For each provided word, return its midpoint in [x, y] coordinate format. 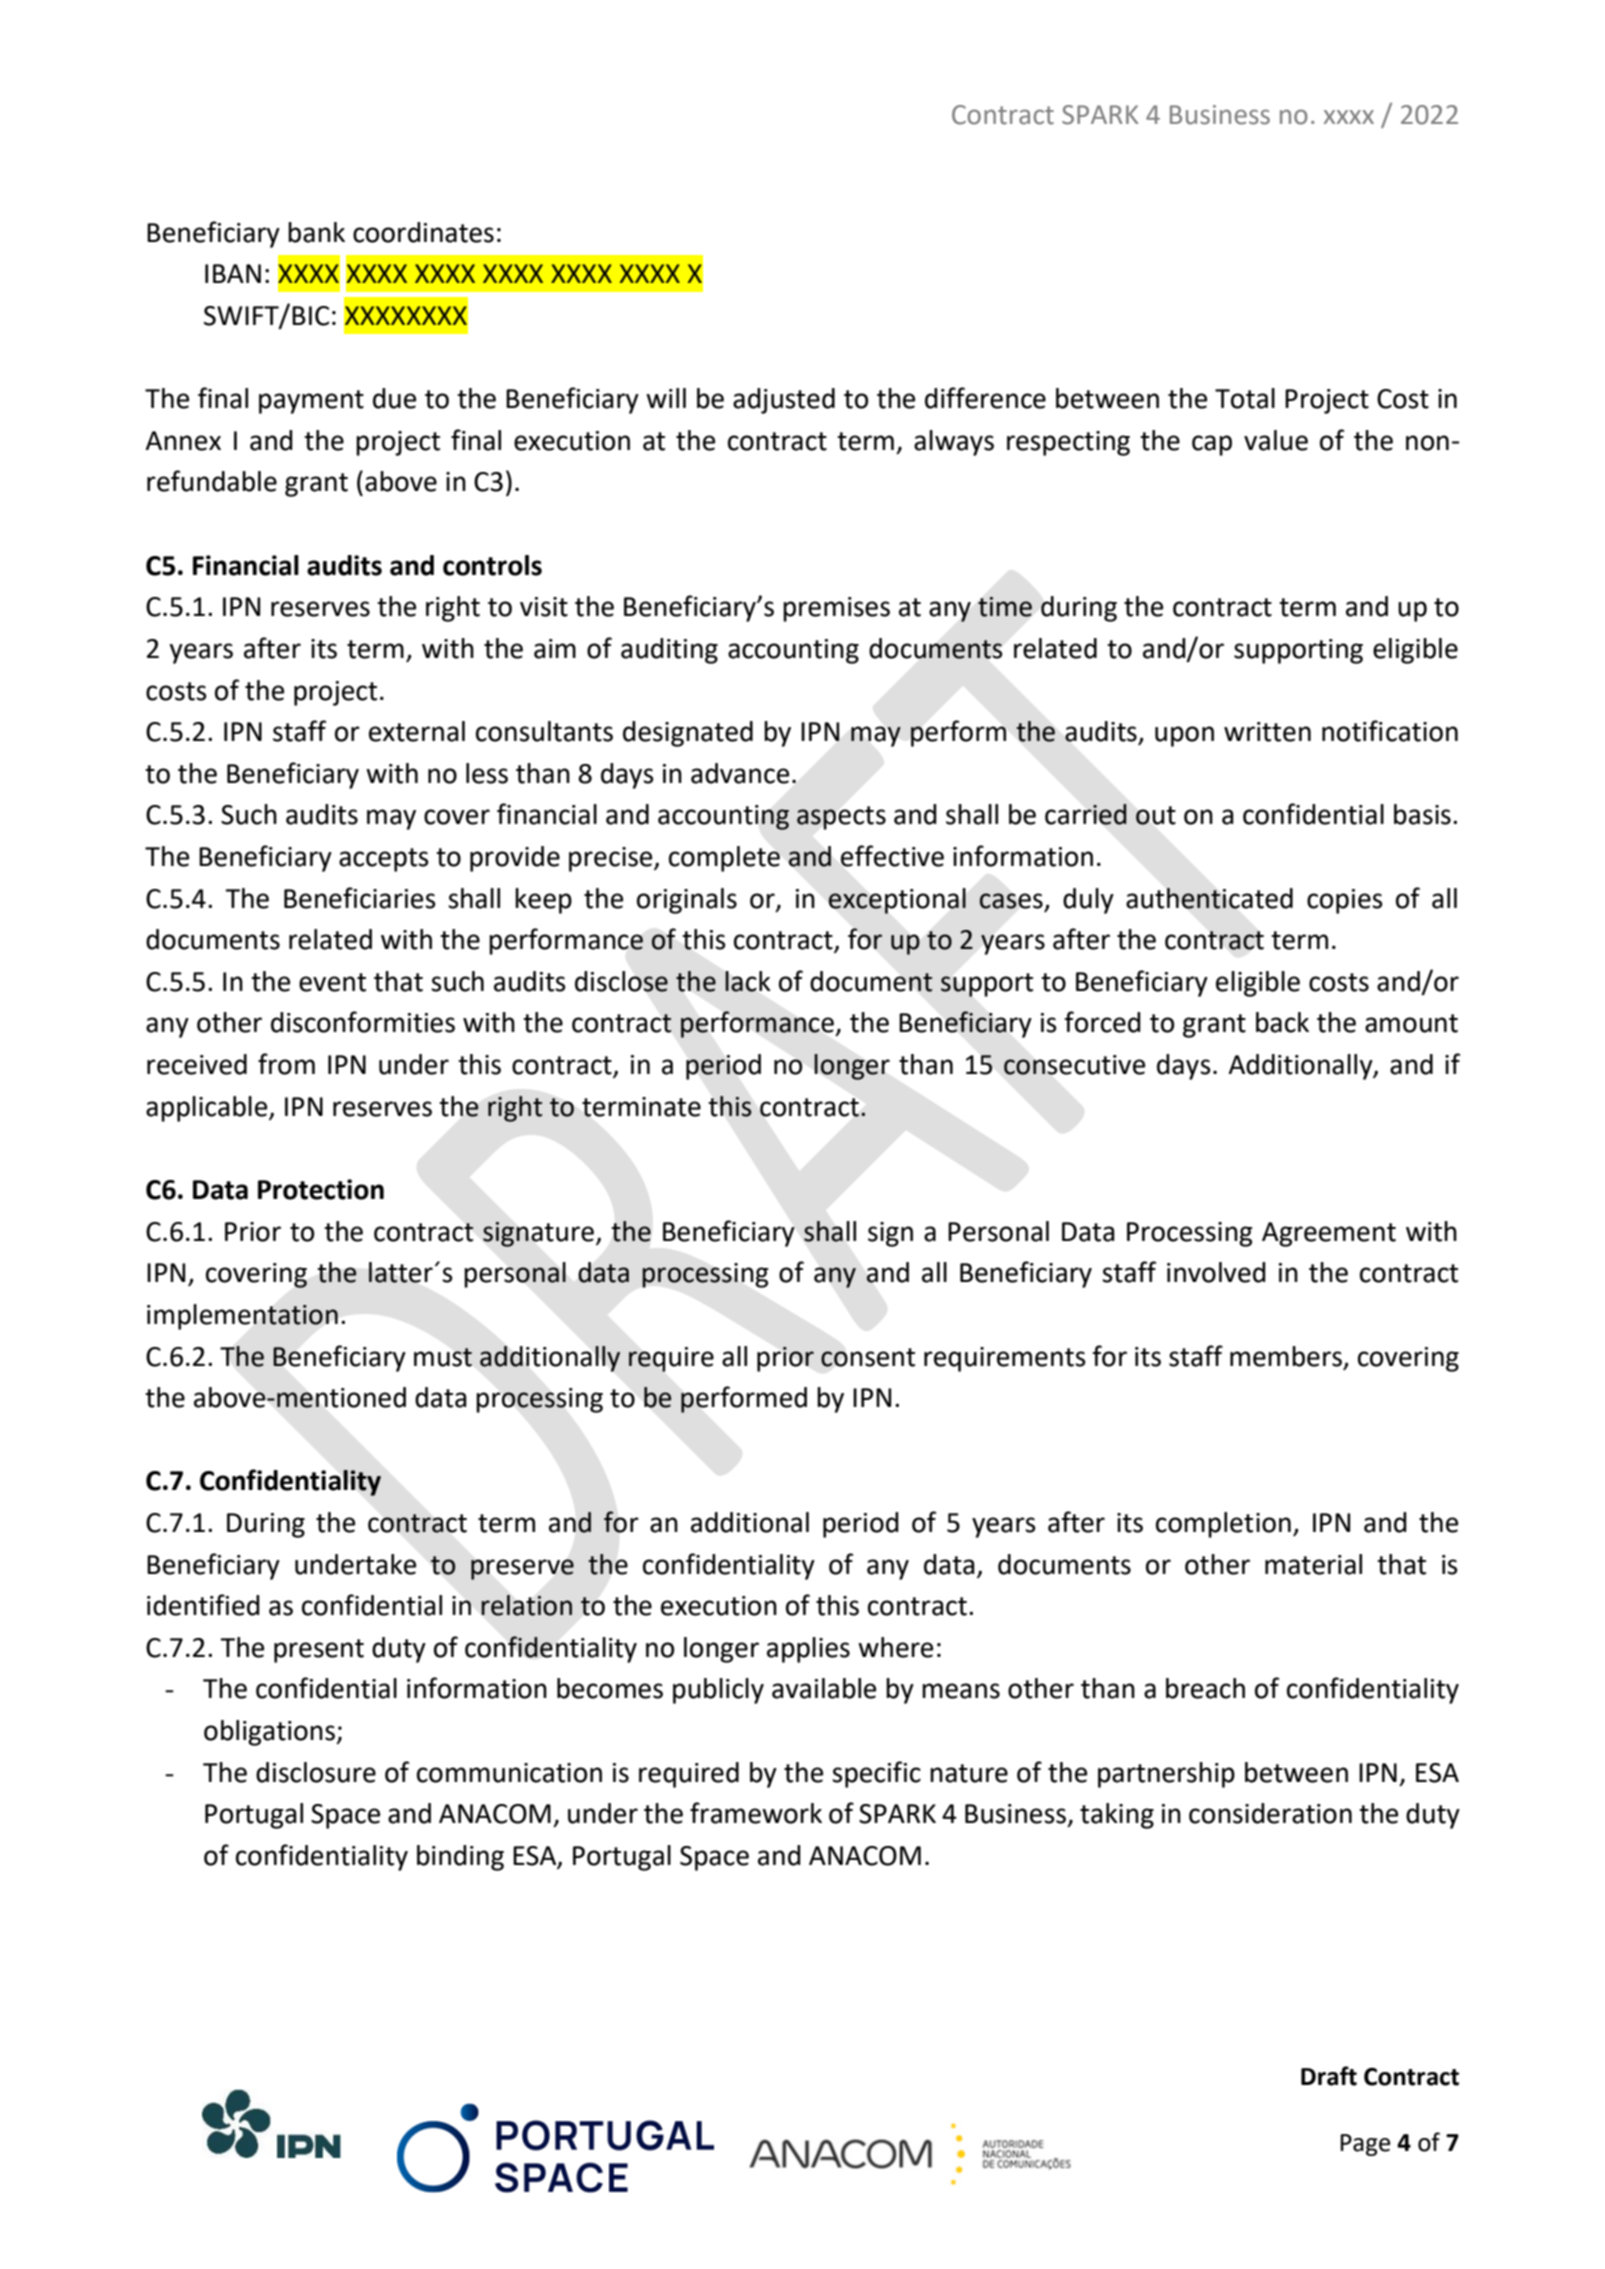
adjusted [784, 401]
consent [868, 1357]
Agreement [1329, 1234]
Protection [321, 1189]
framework [756, 1813]
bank [316, 232]
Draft [1329, 2076]
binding [460, 1858]
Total [1245, 398]
